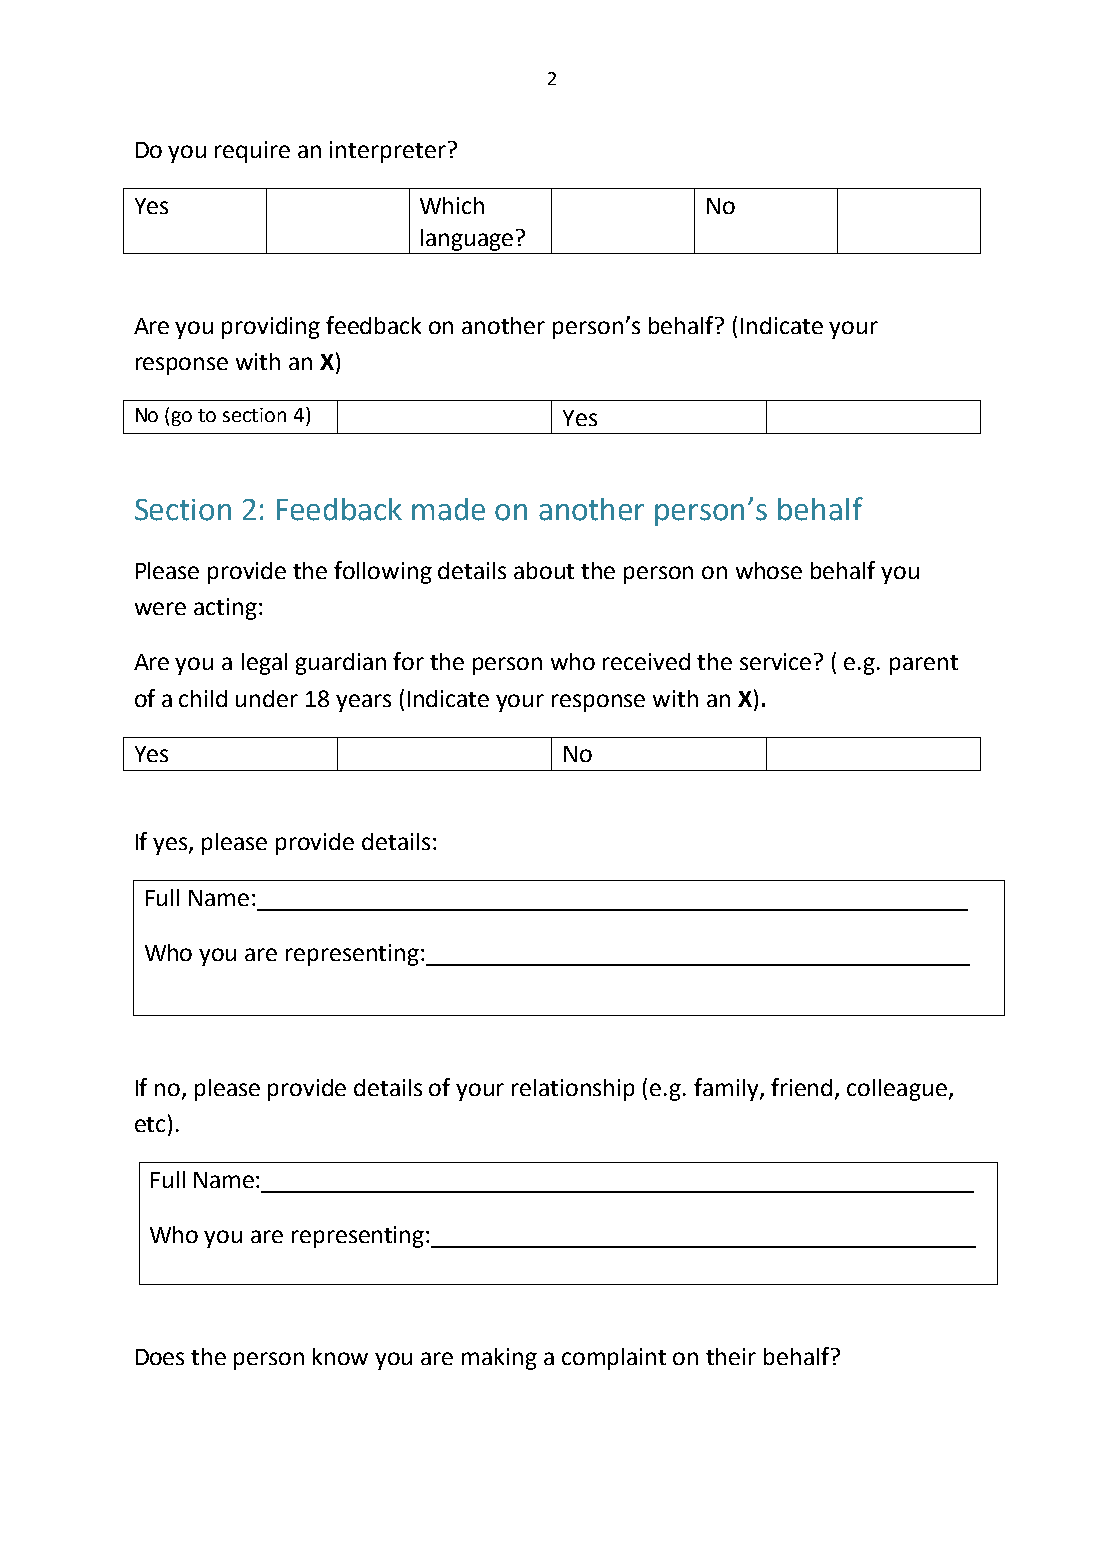  I want to click on Does, so click(160, 1357).
